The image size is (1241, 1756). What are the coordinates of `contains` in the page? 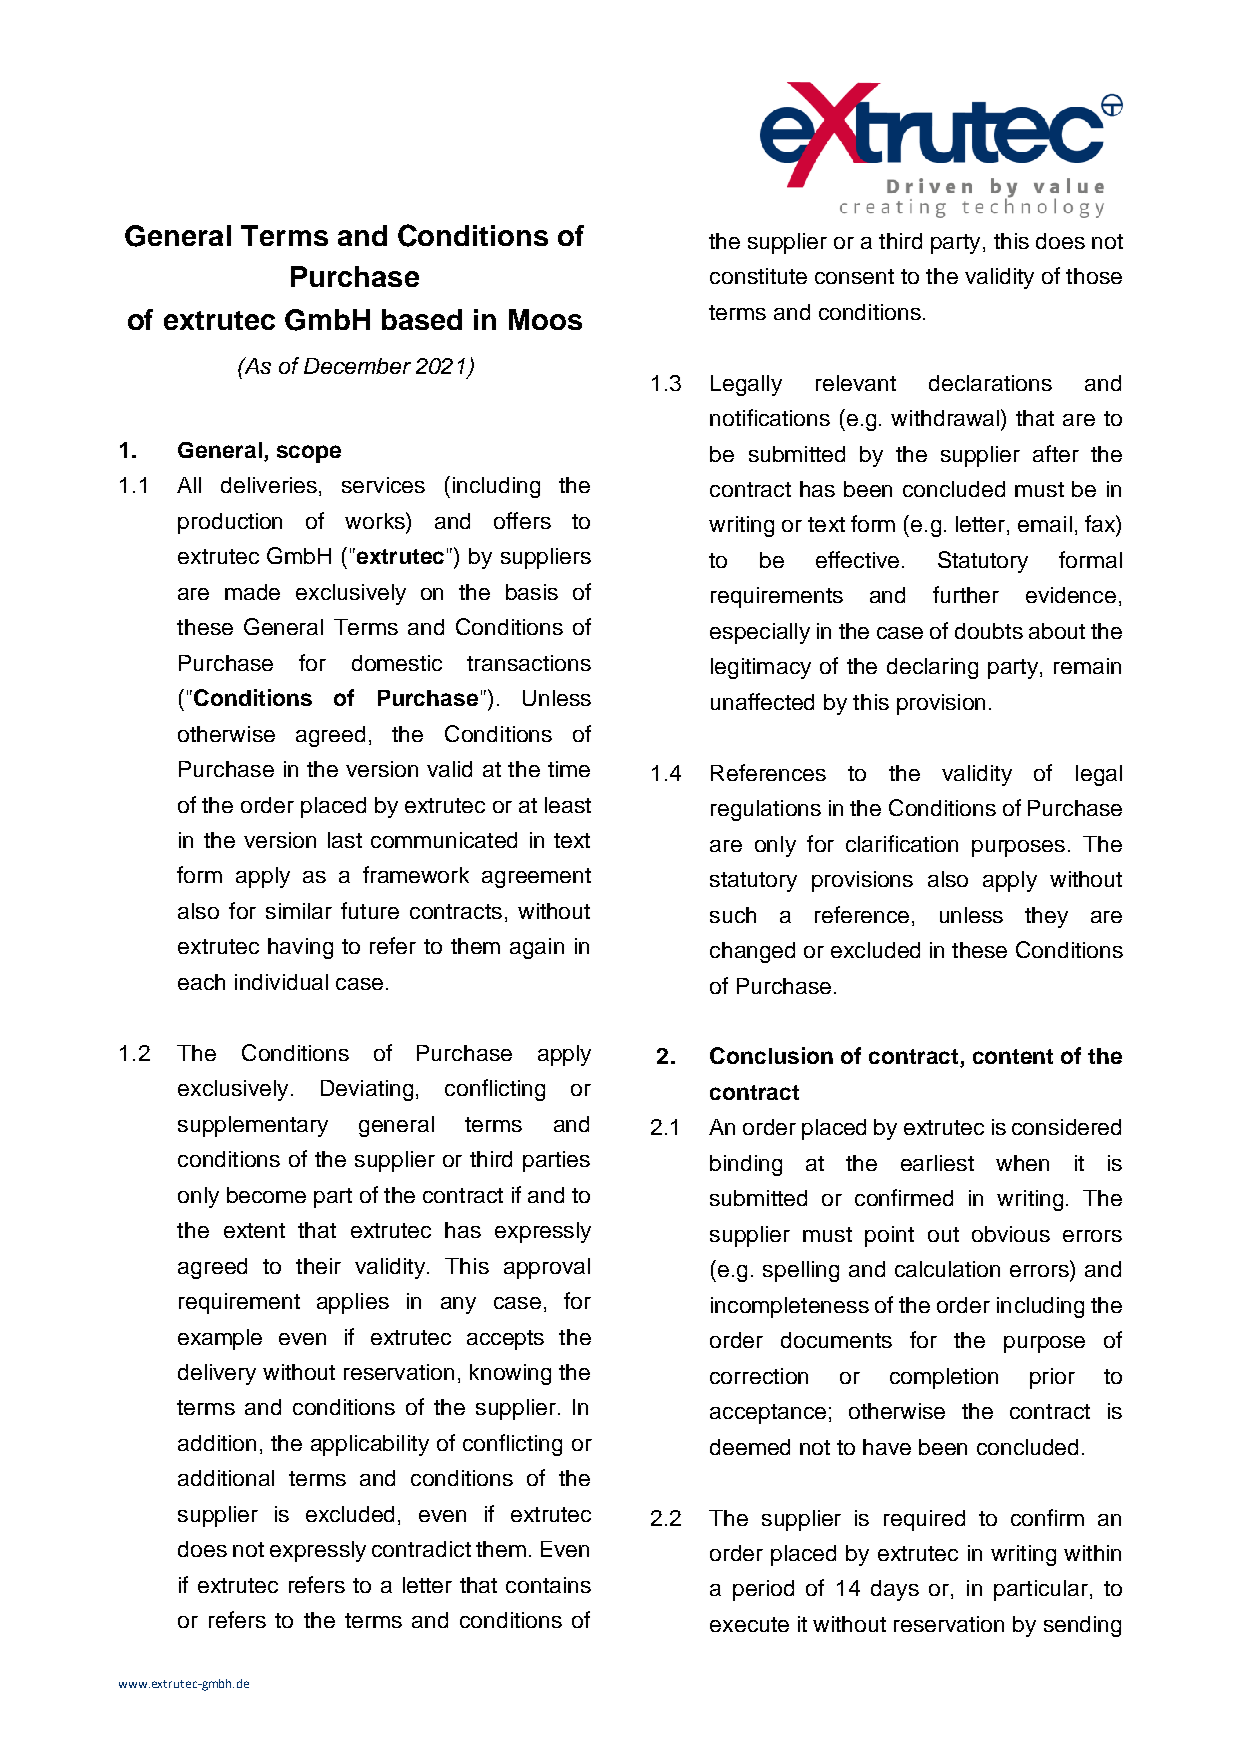 It's located at (548, 1585).
